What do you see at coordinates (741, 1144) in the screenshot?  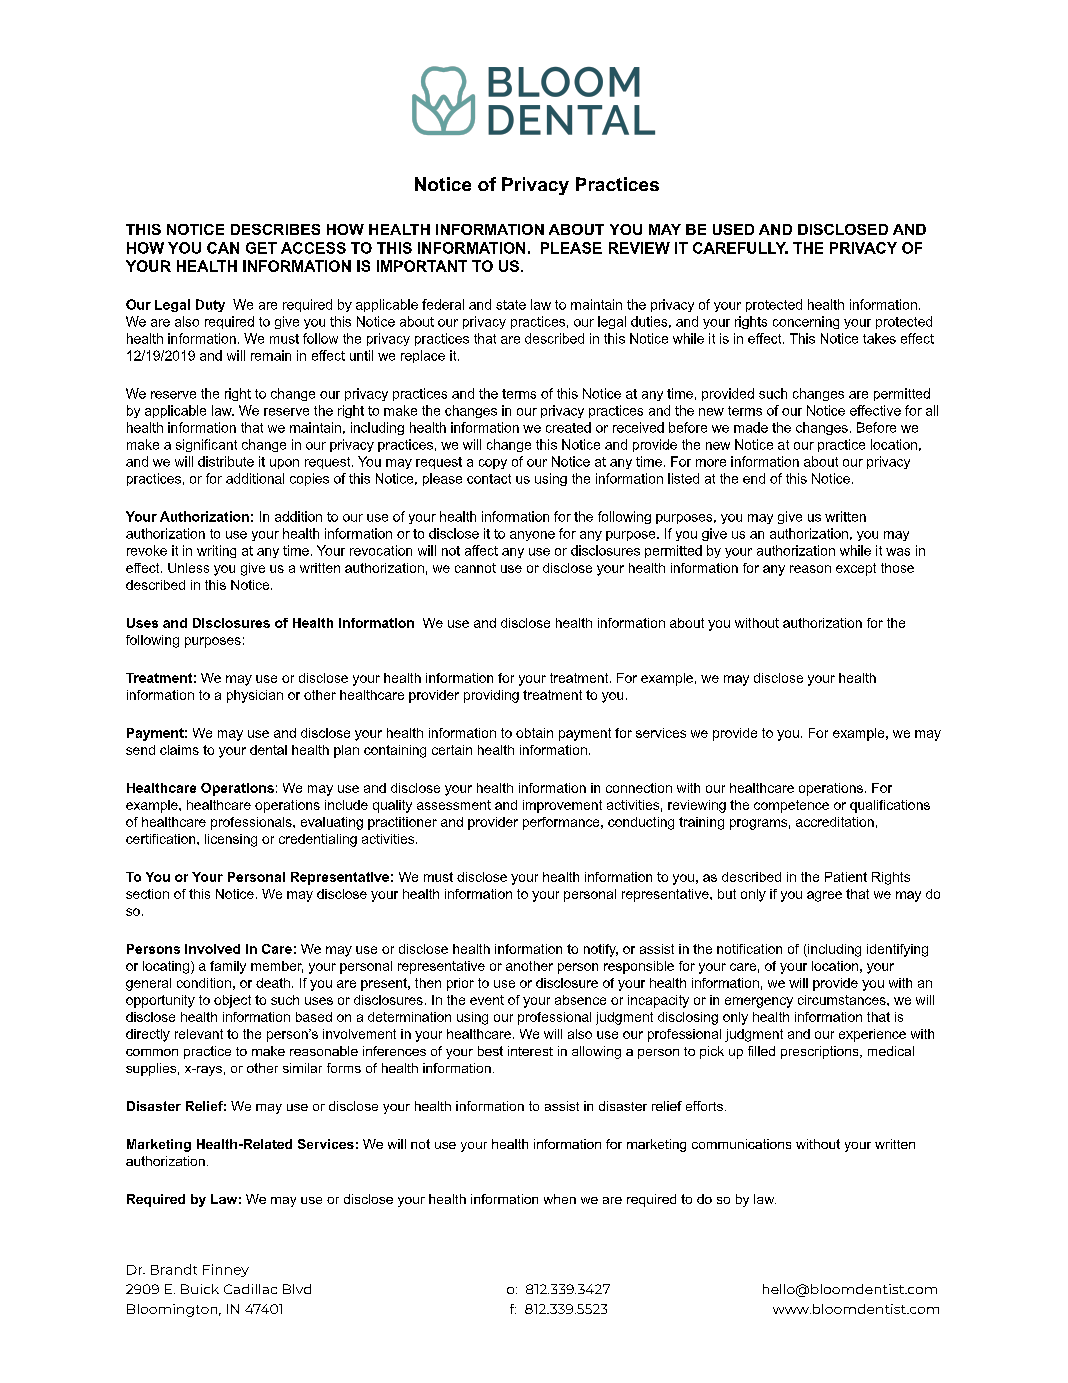 I see `communications` at bounding box center [741, 1144].
